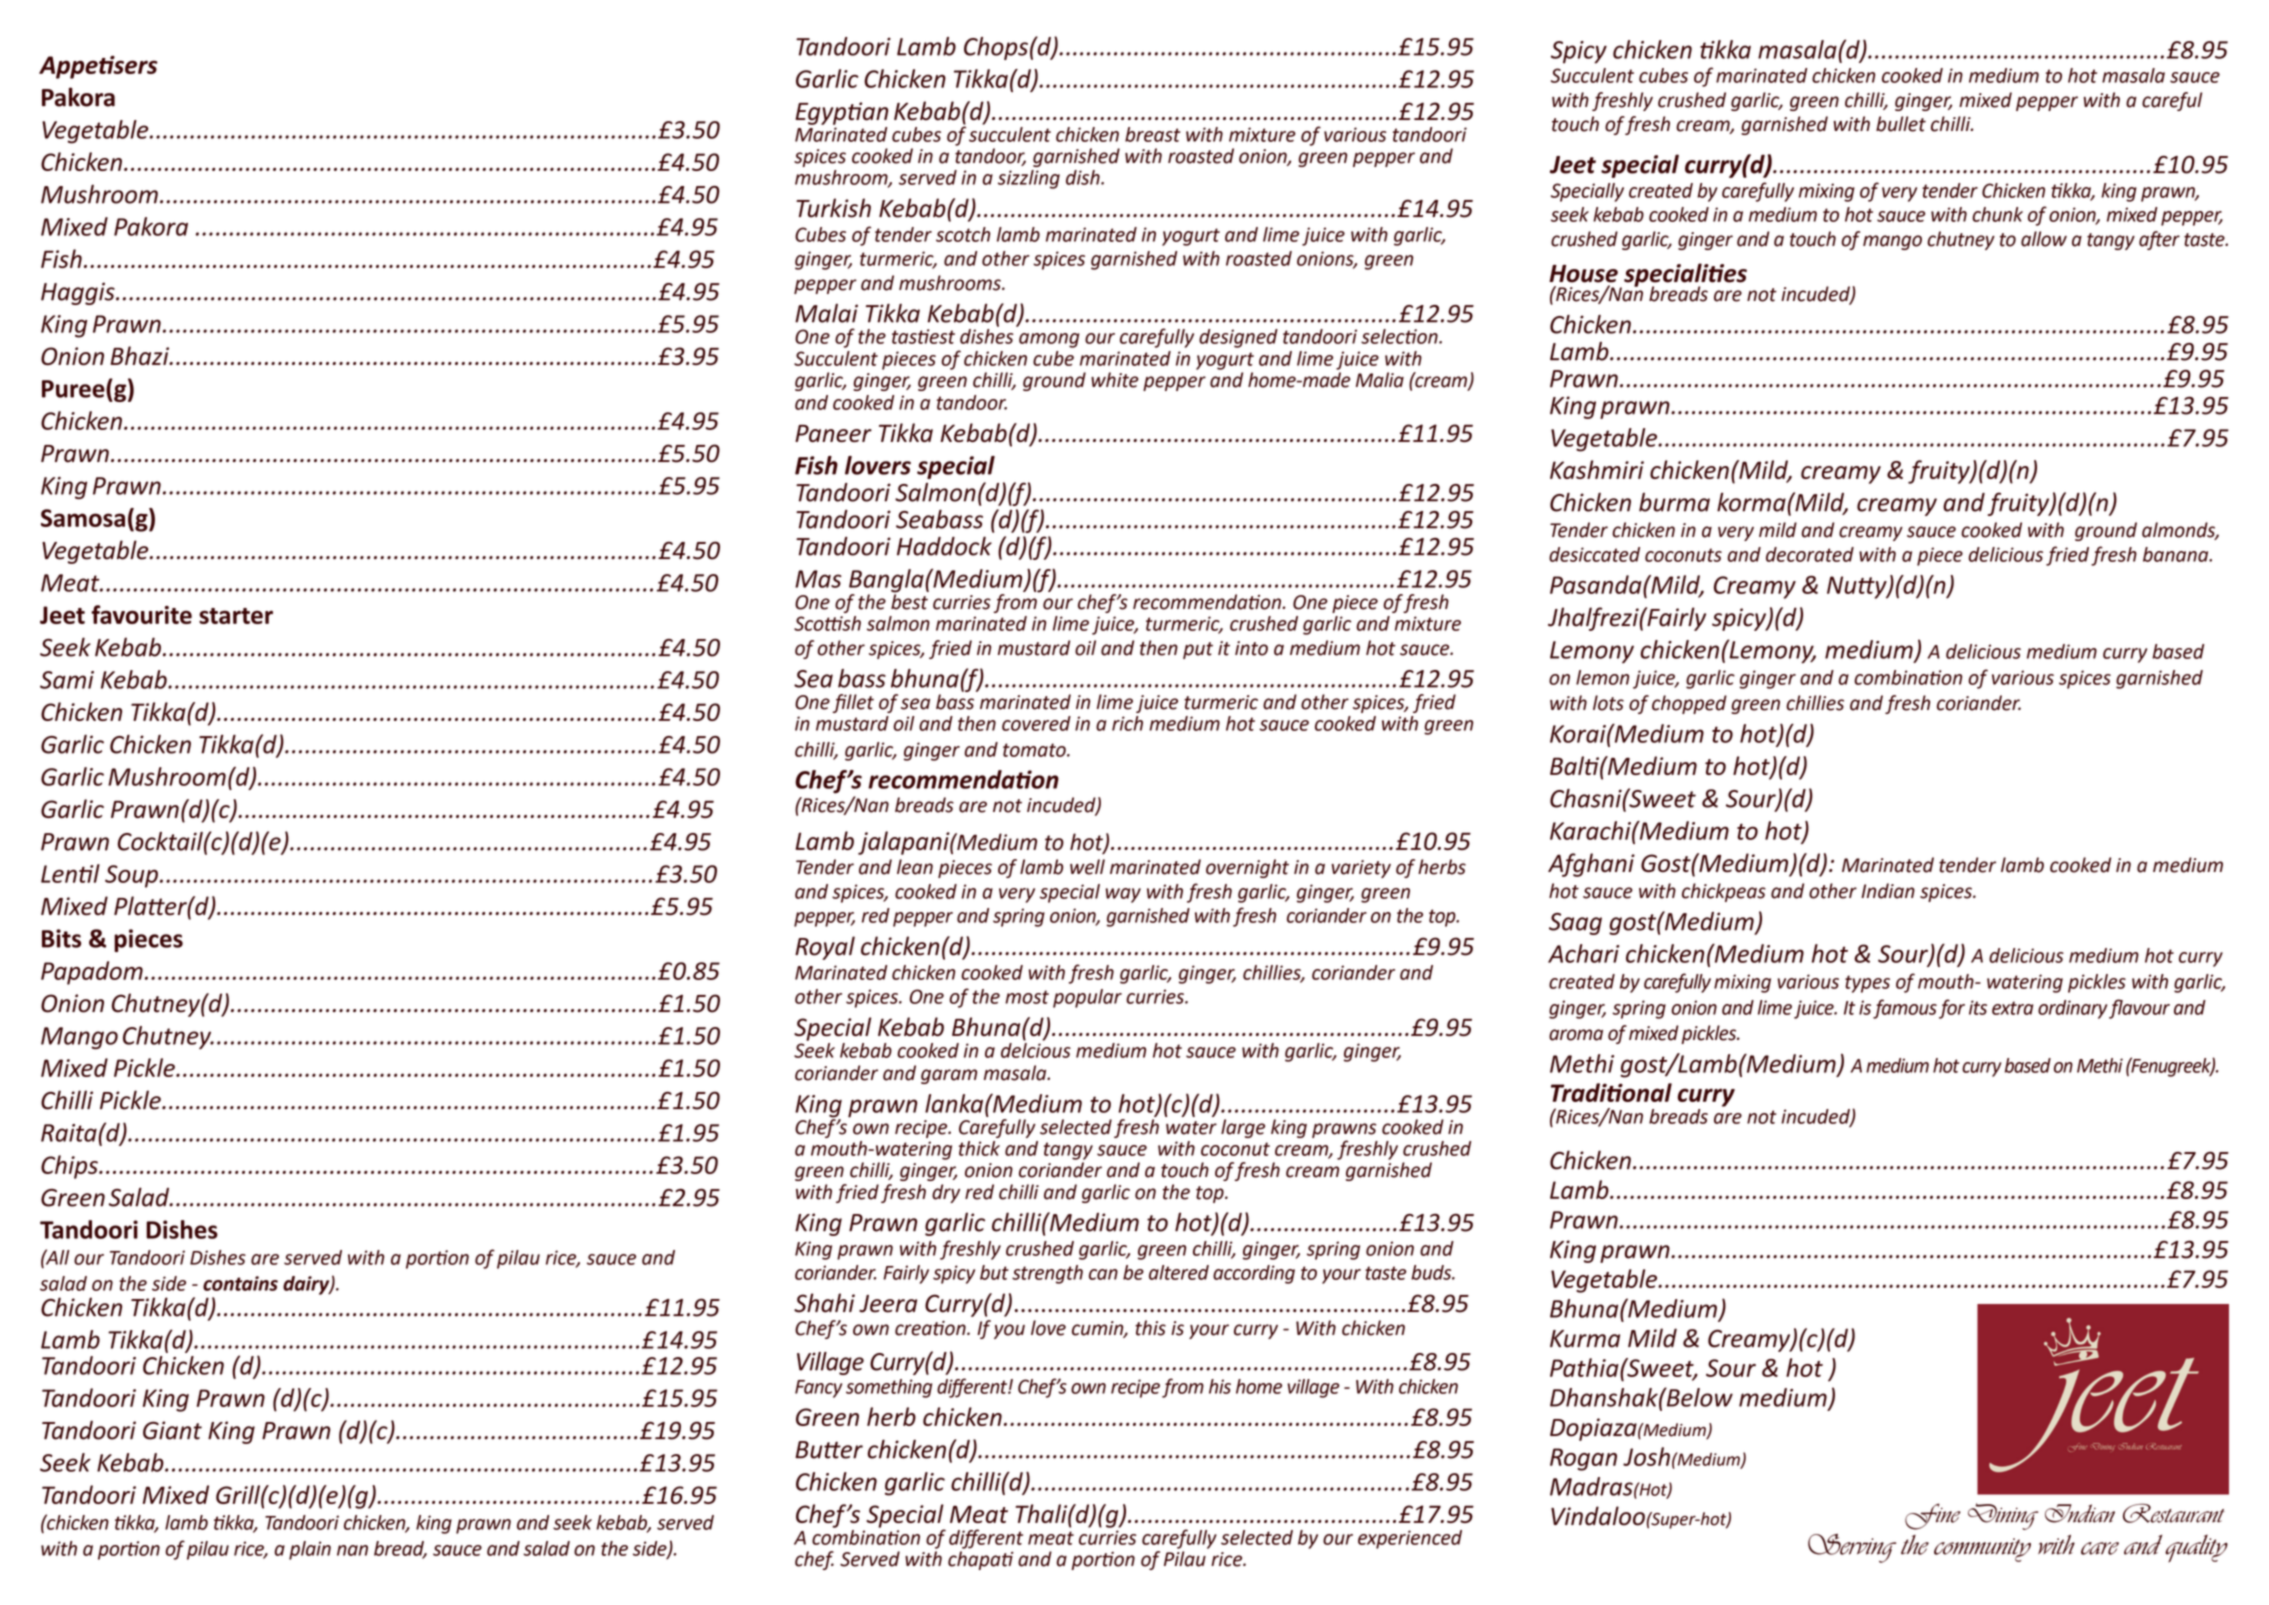 The image size is (2269, 1605). What do you see at coordinates (833, 208) in the page?
I see `Turkish` at bounding box center [833, 208].
